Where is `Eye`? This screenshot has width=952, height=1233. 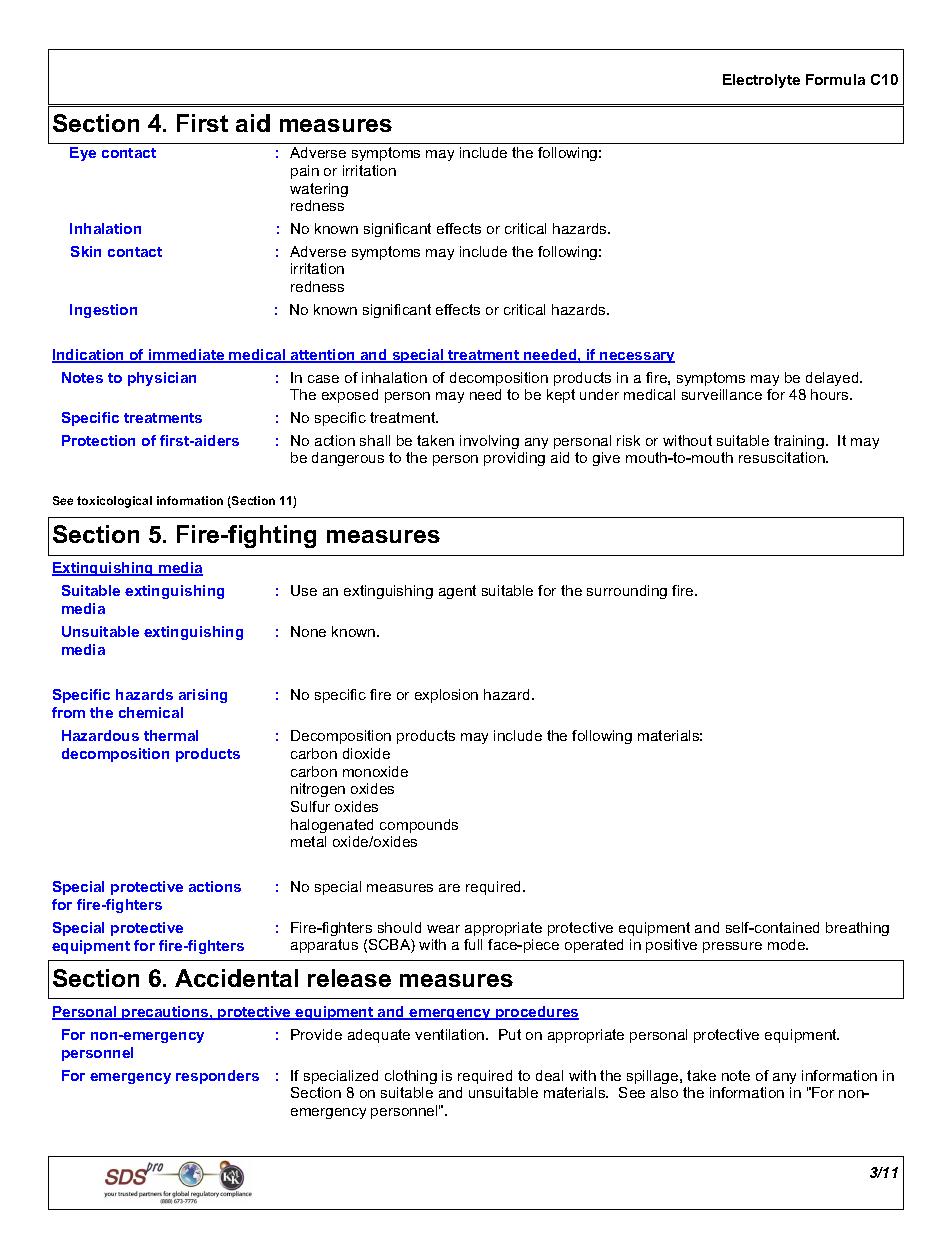
Eye is located at coordinates (83, 154).
